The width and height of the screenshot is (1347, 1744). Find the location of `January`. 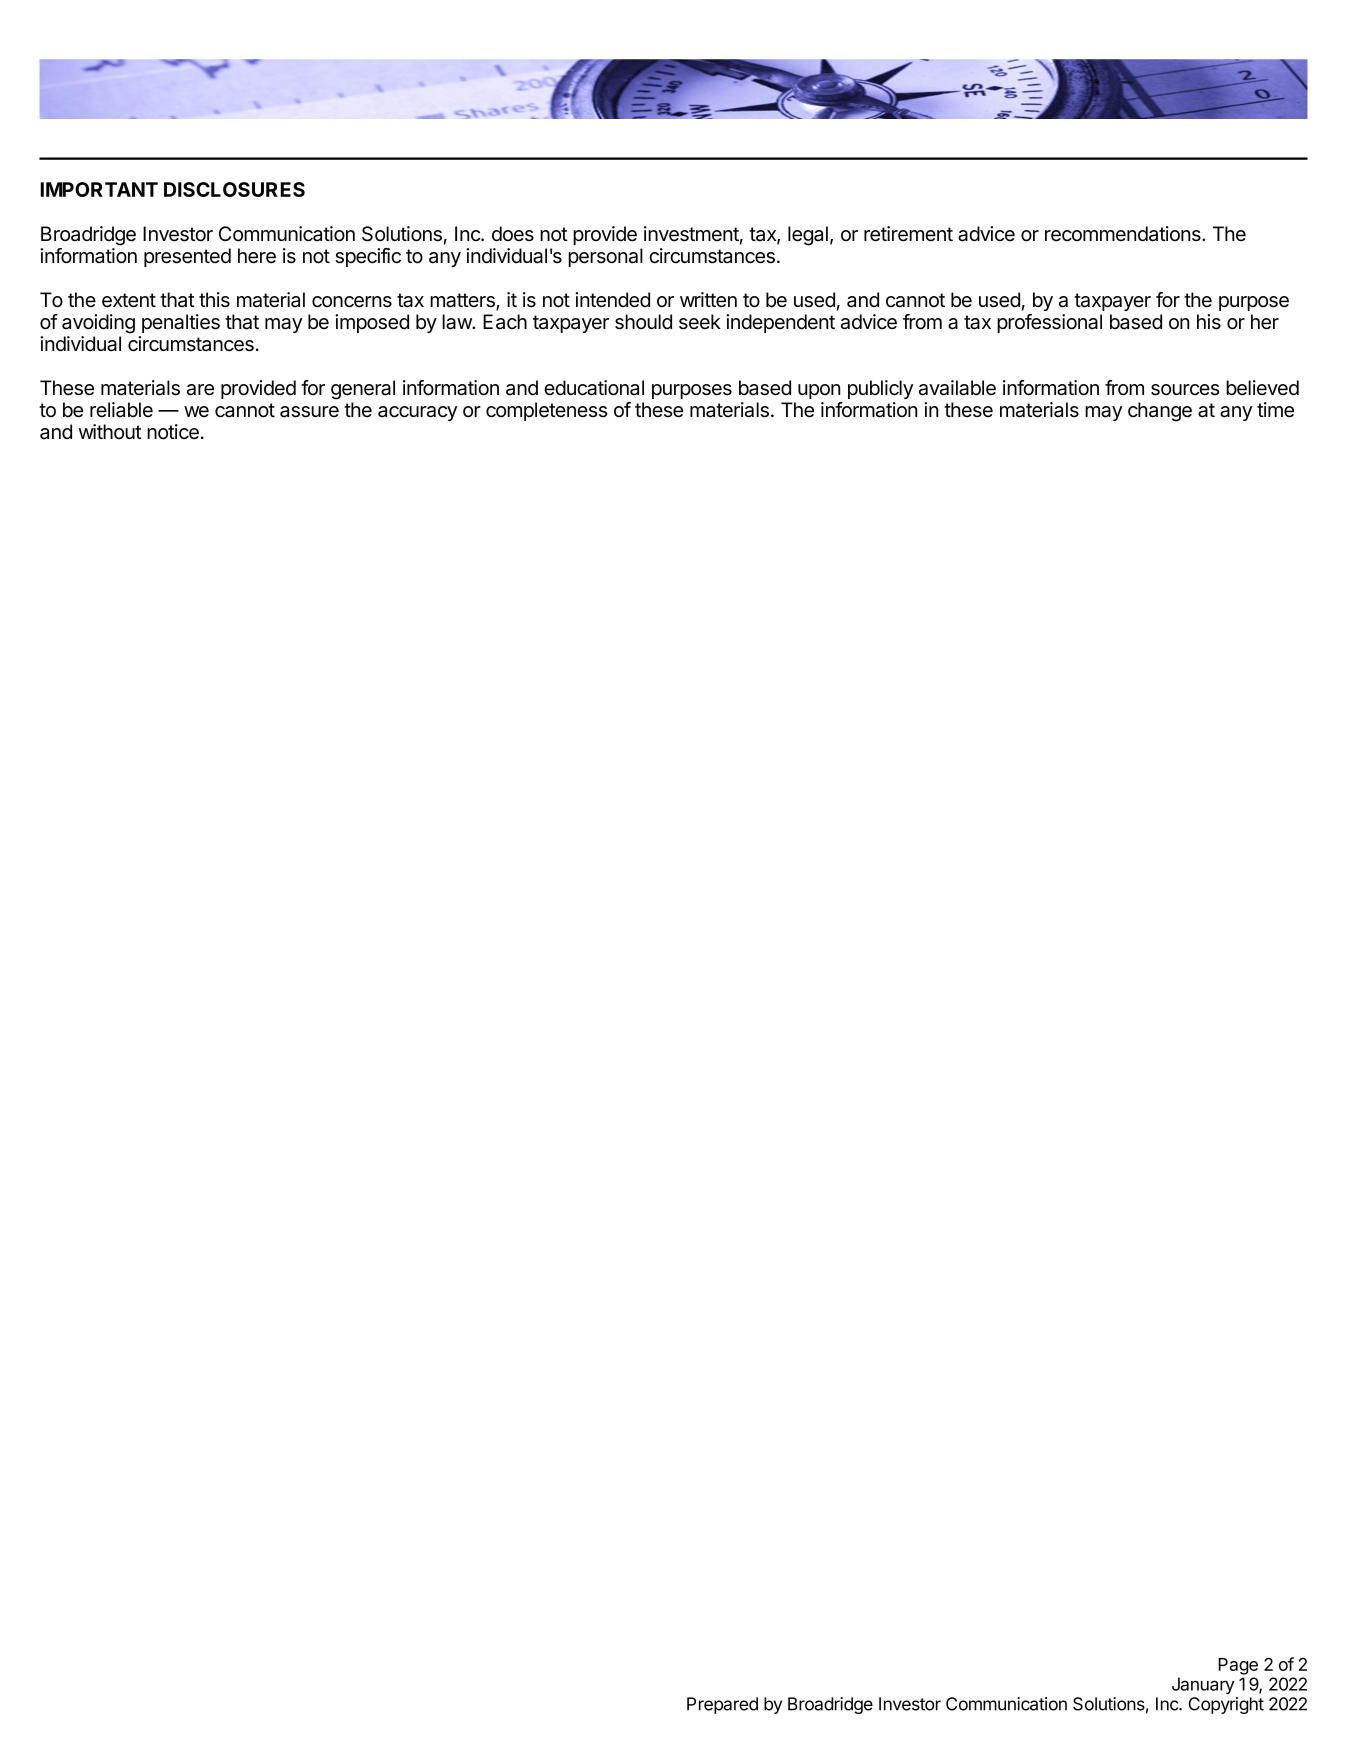

January is located at coordinates (1203, 1685).
